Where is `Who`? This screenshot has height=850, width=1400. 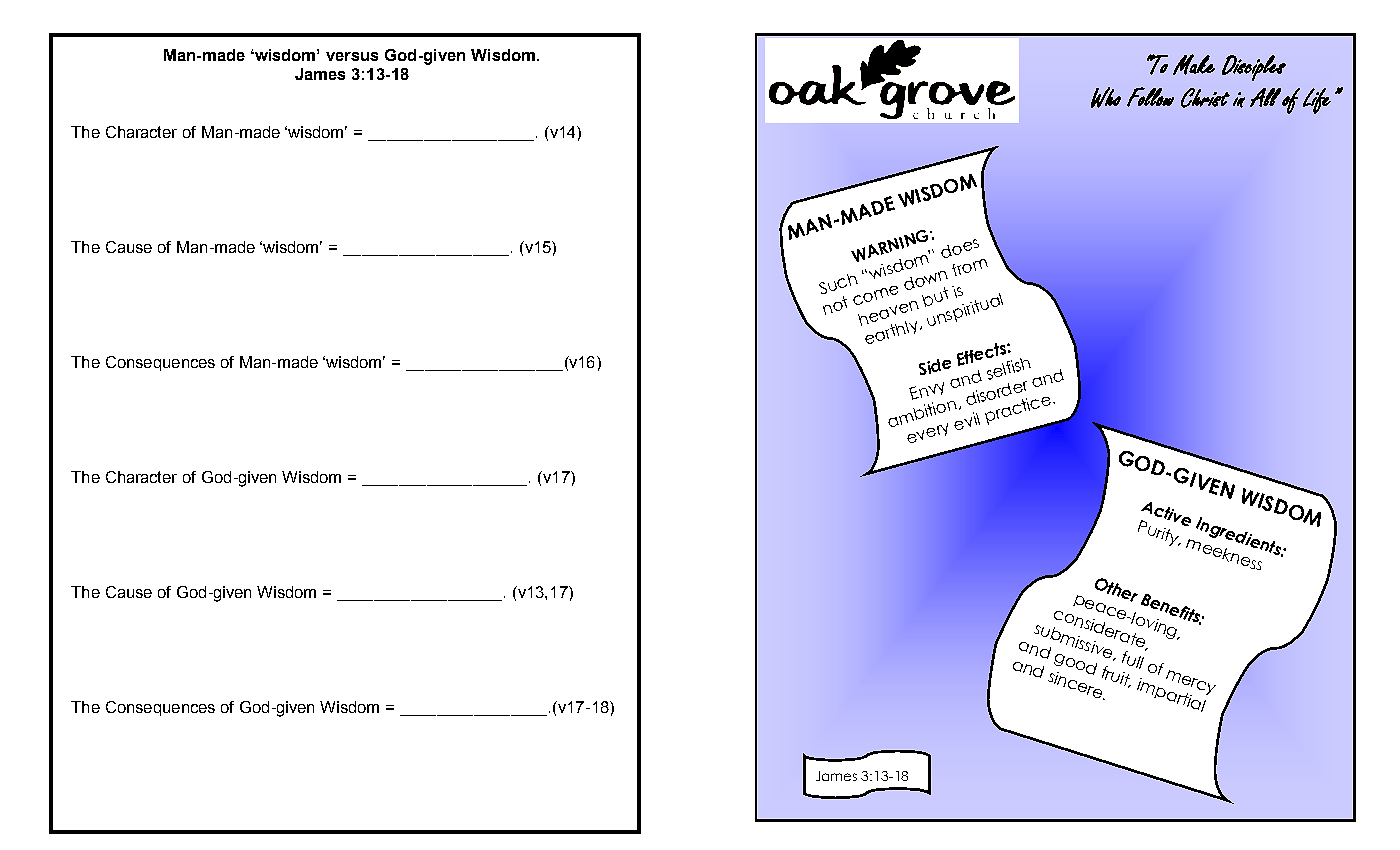 Who is located at coordinates (1106, 97).
